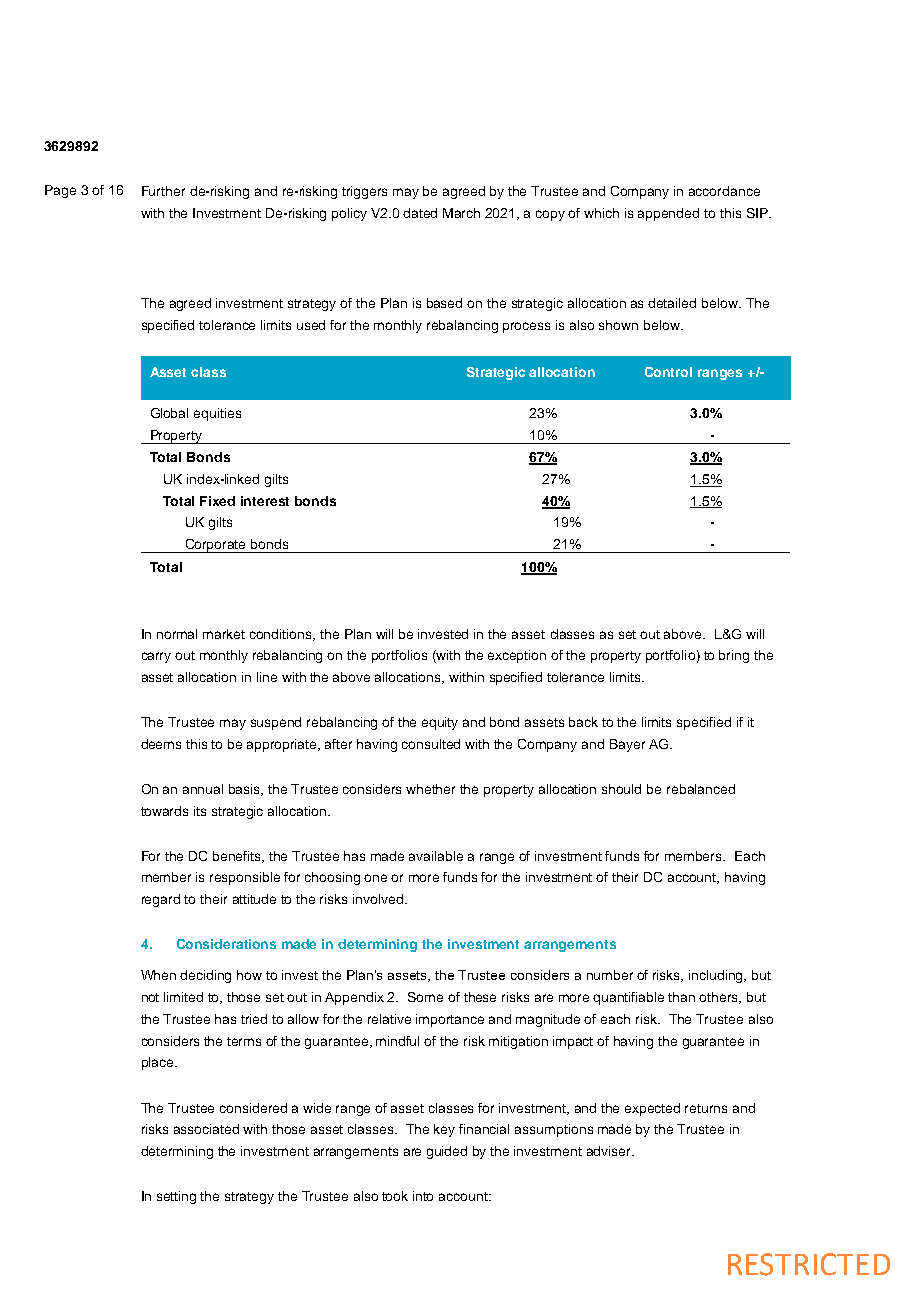 This image has height=1308, width=924. What do you see at coordinates (717, 976) in the image?
I see `including` at bounding box center [717, 976].
